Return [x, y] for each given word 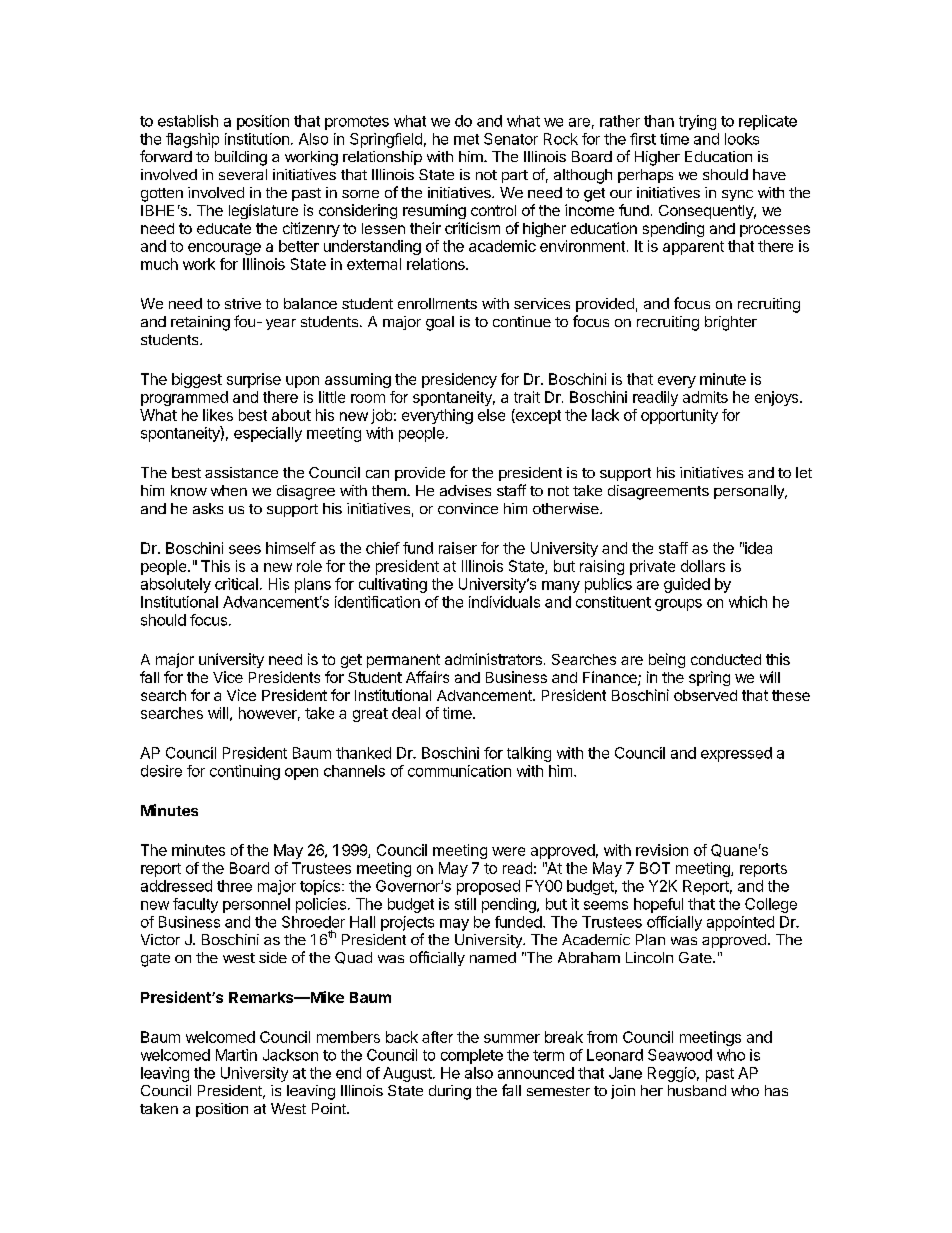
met [466, 139]
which [748, 602]
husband [697, 1090]
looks [742, 139]
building [241, 158]
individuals [504, 602]
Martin [236, 1055]
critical [236, 584]
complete [472, 1056]
